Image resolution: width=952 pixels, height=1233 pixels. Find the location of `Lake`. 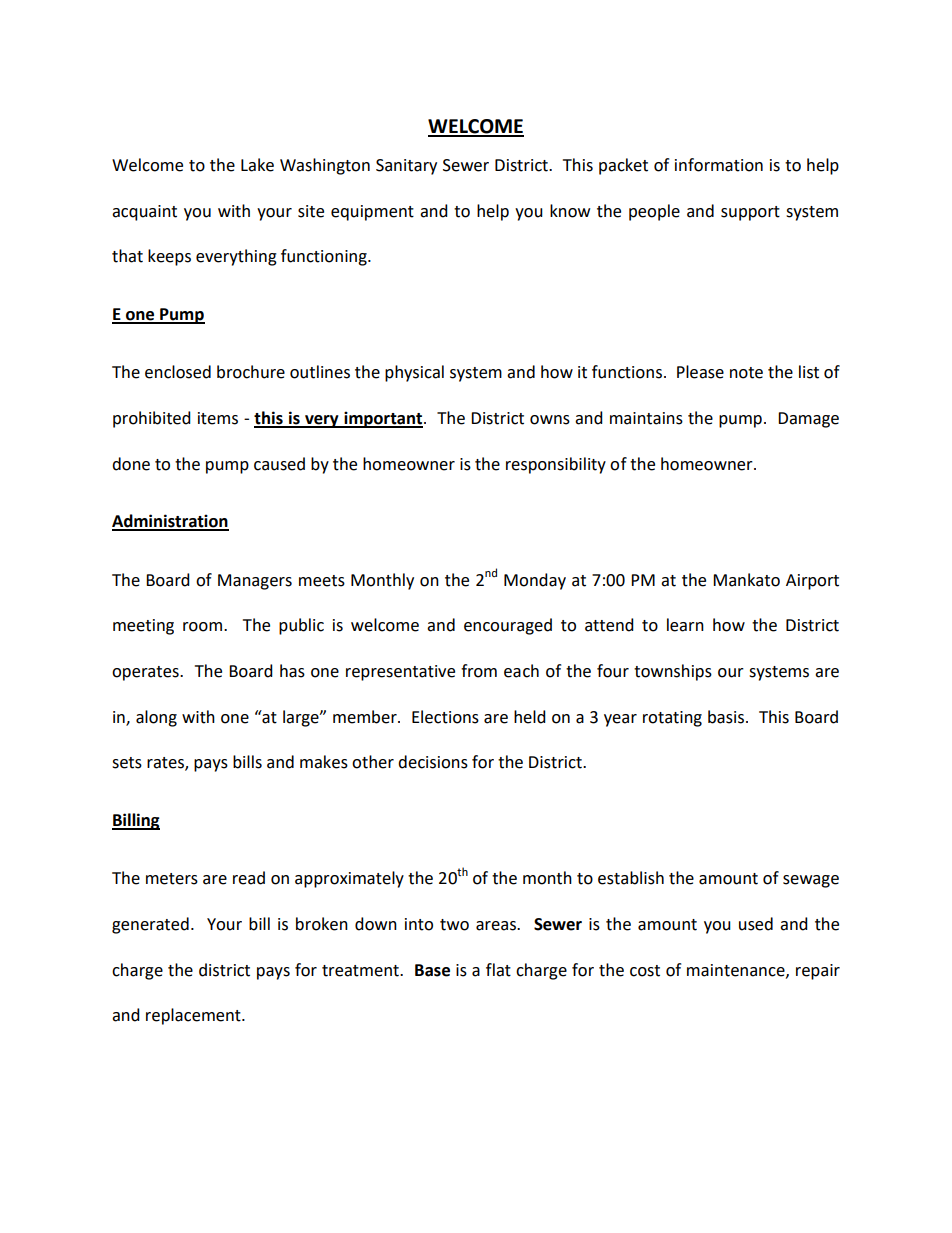

Lake is located at coordinates (257, 165).
